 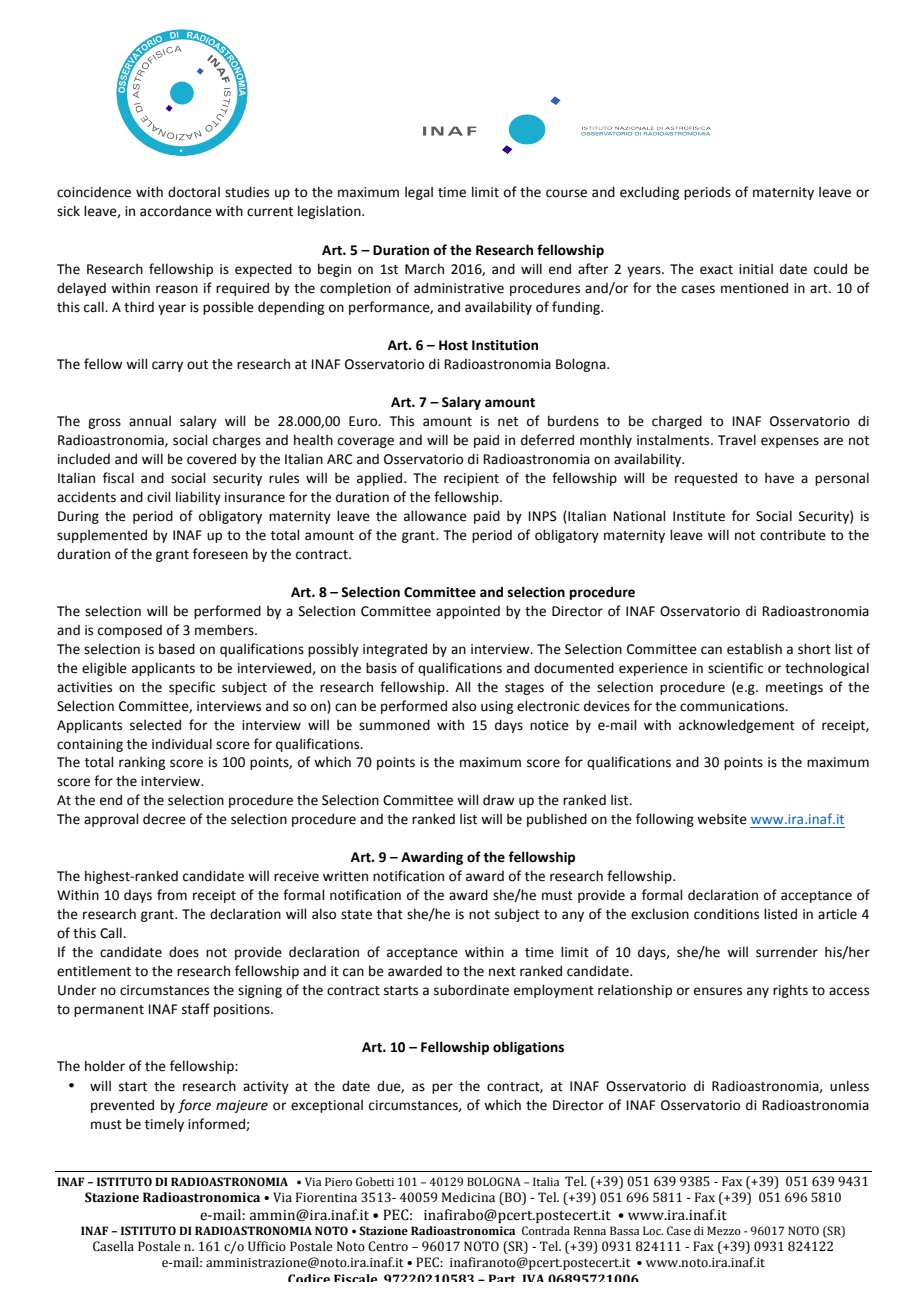 What do you see at coordinates (155, 725) in the screenshot?
I see `selected` at bounding box center [155, 725].
